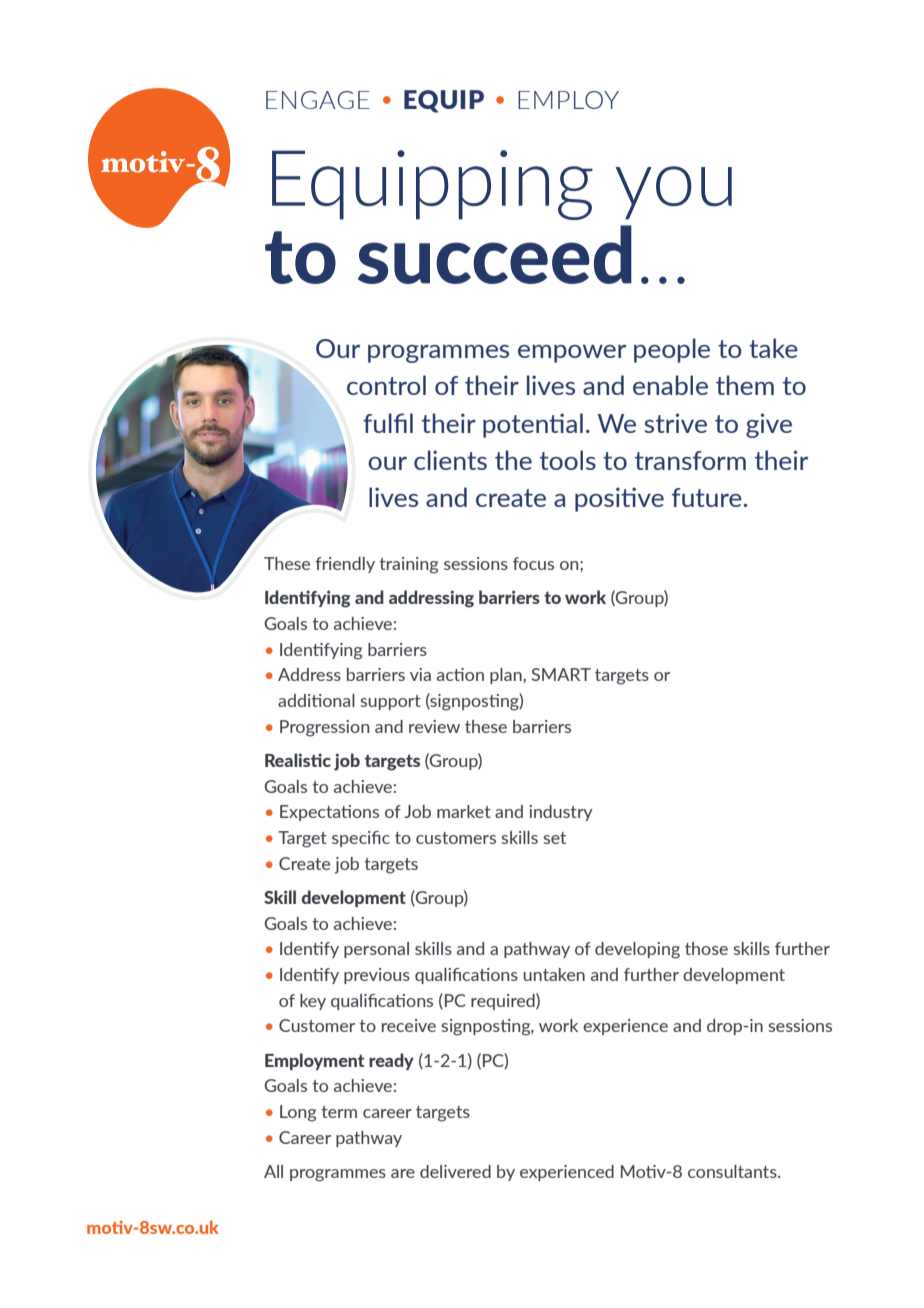 This image has height=1308, width=924. What do you see at coordinates (317, 100) in the image?
I see `ENGAGE` at bounding box center [317, 100].
